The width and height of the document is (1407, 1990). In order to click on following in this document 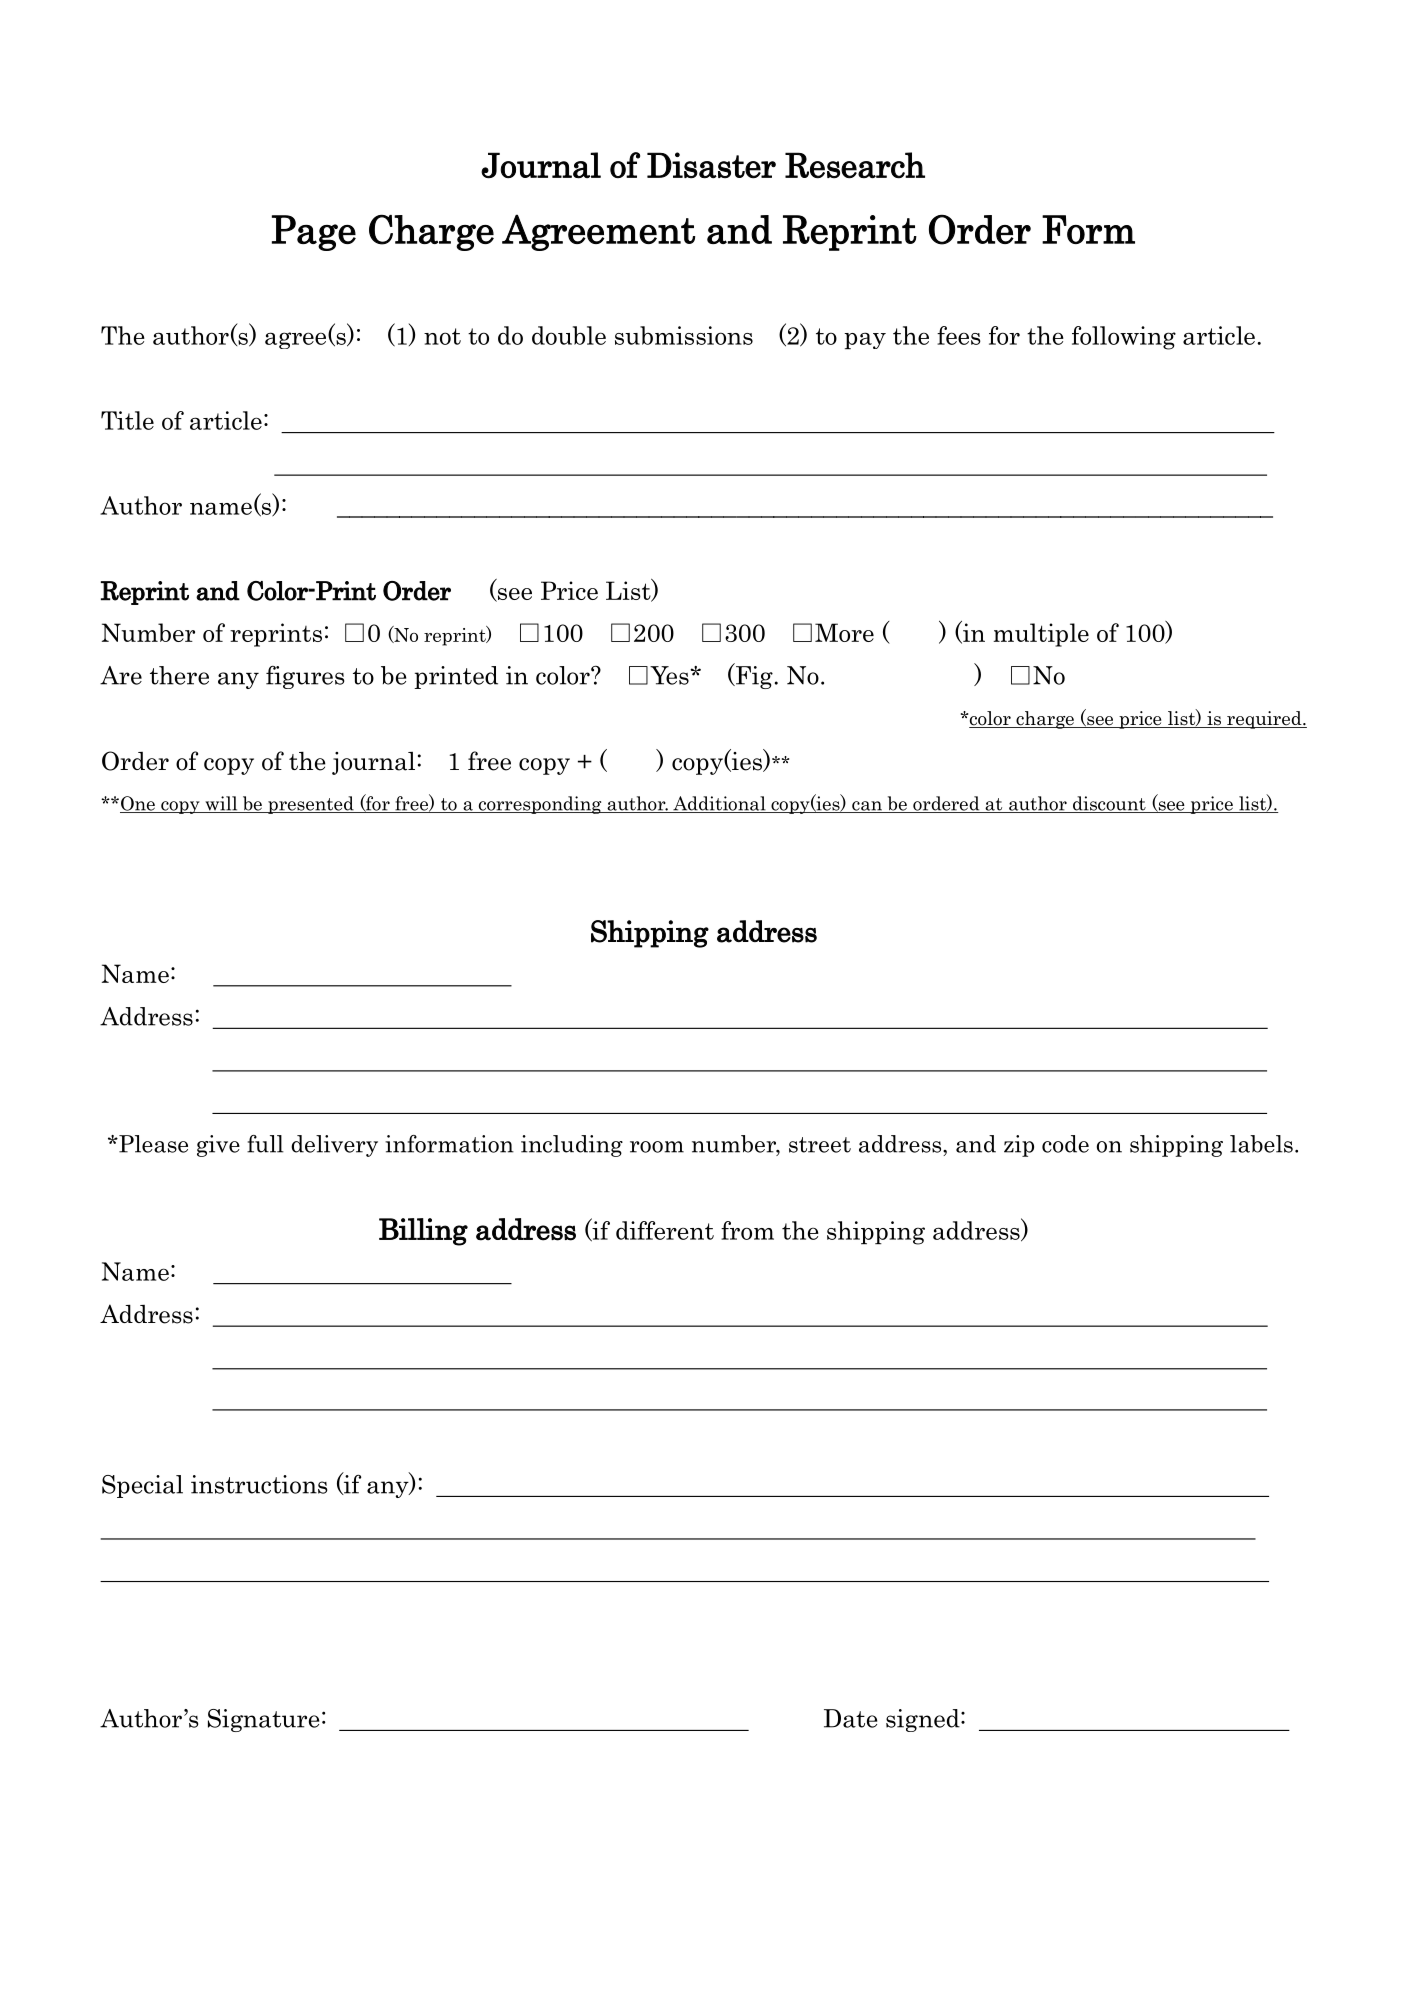, I will do `click(1124, 338)`.
